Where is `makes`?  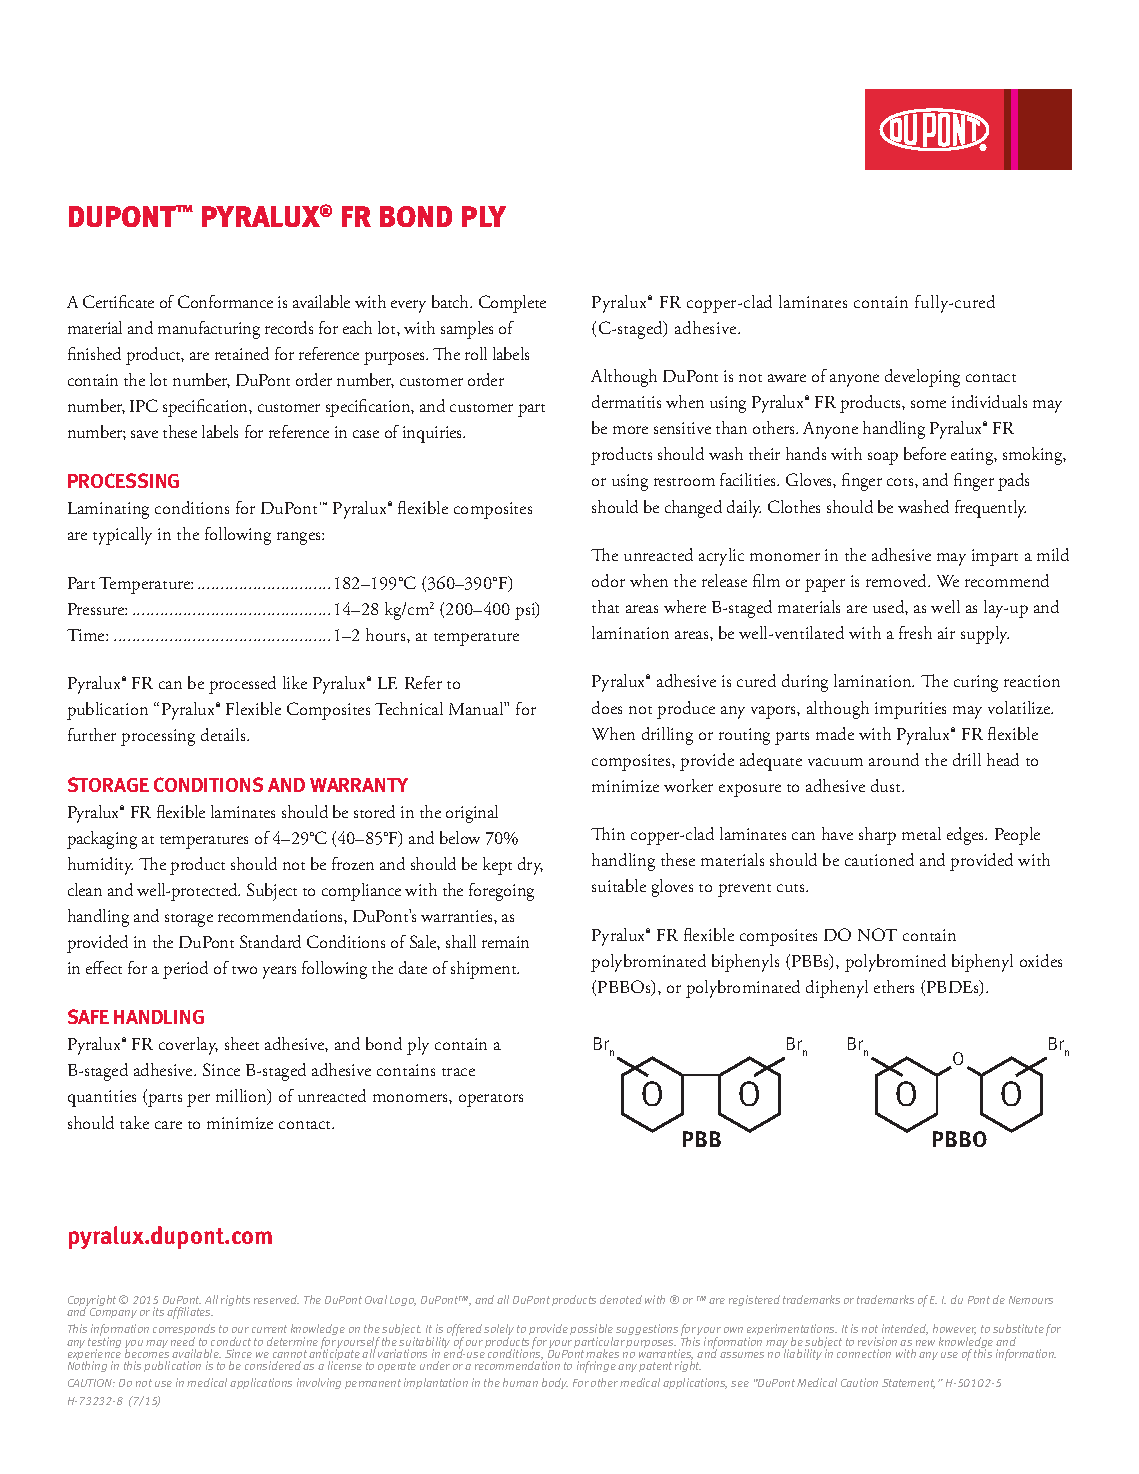
makes is located at coordinates (602, 1353).
